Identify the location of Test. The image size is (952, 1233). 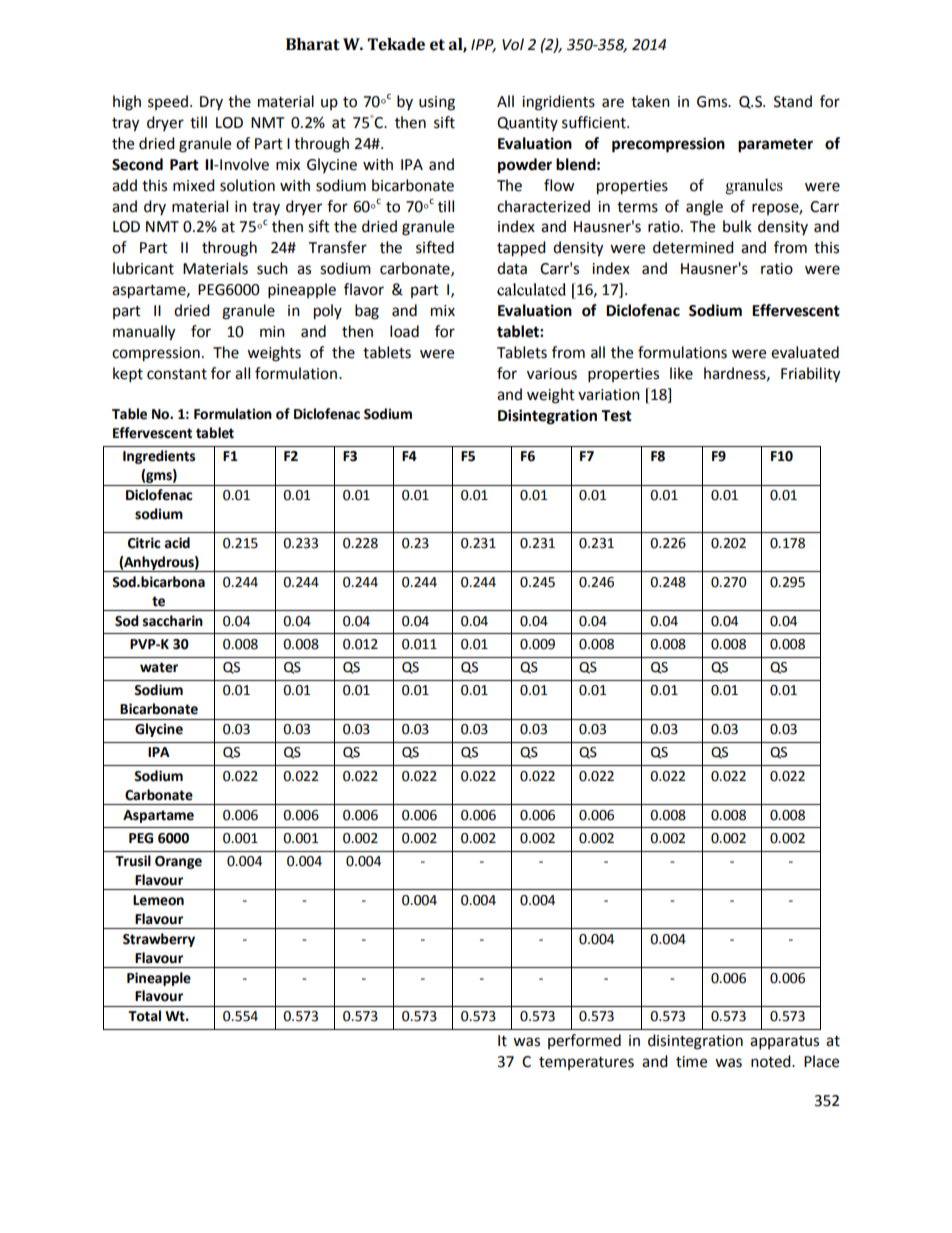
(616, 416).
